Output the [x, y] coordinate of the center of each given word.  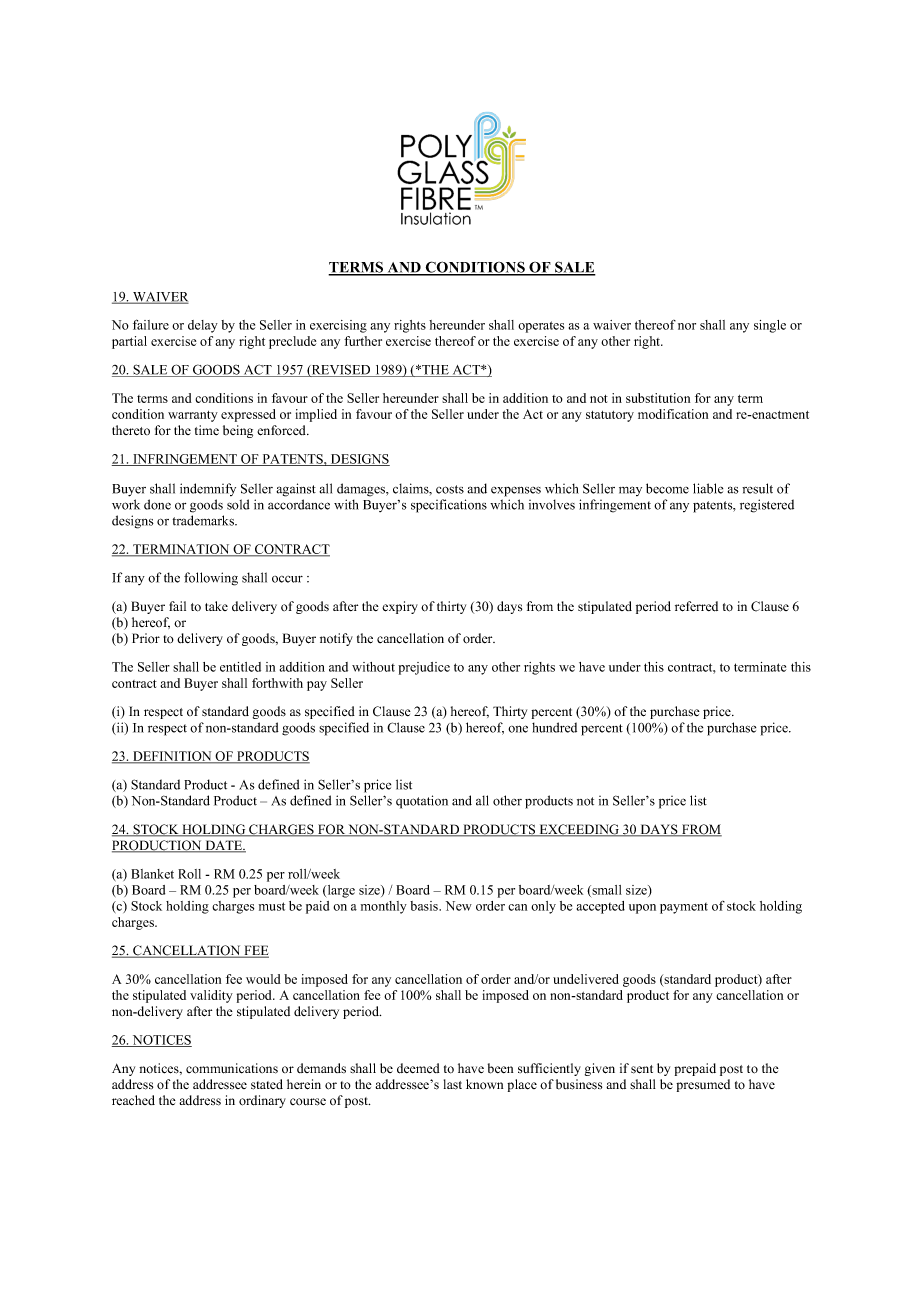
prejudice [424, 668]
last [453, 1084]
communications [232, 1068]
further [363, 341]
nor [687, 326]
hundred [554, 727]
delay [203, 326]
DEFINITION [172, 757]
